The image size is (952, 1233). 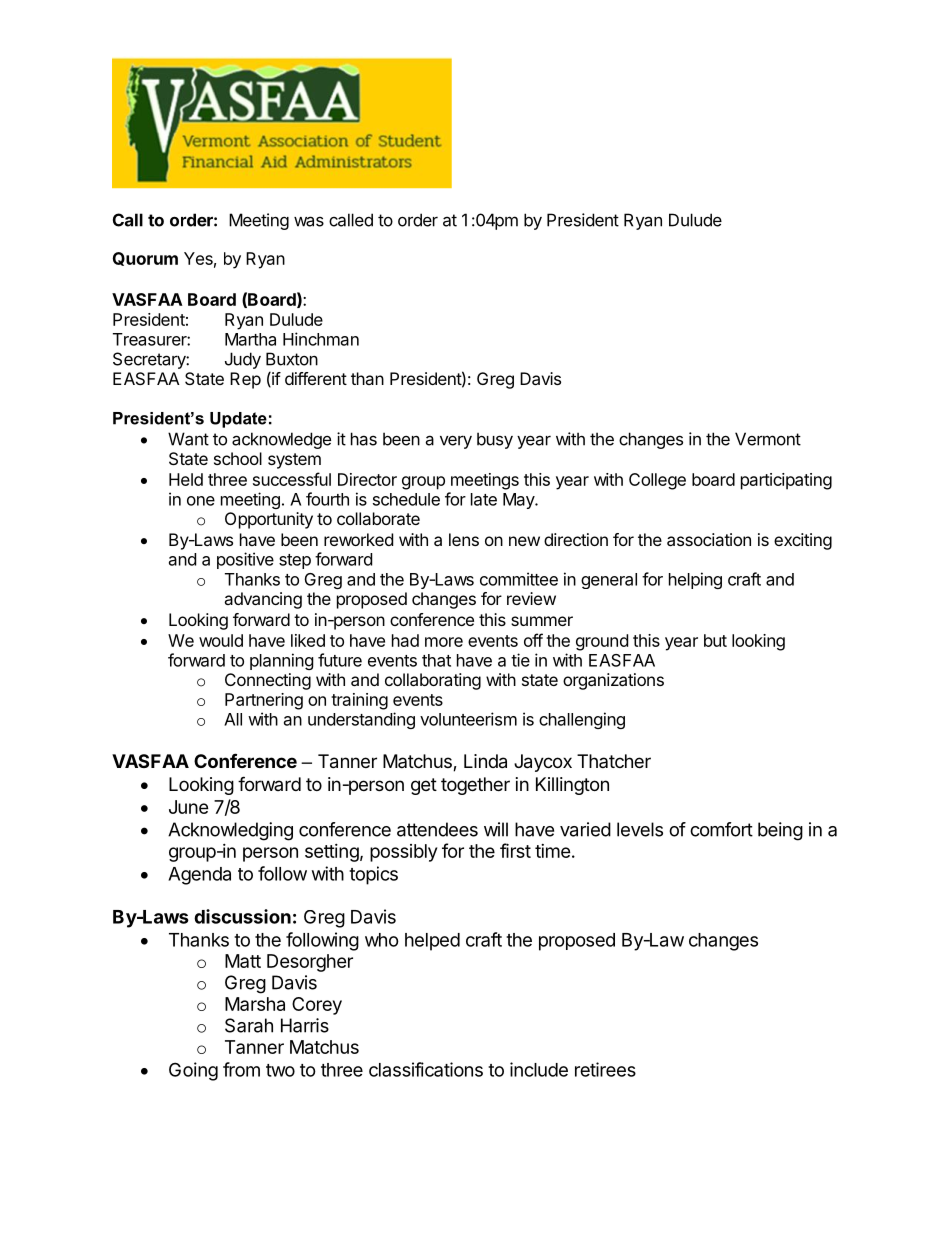 What do you see at coordinates (768, 439) in the screenshot?
I see `Vermont` at bounding box center [768, 439].
